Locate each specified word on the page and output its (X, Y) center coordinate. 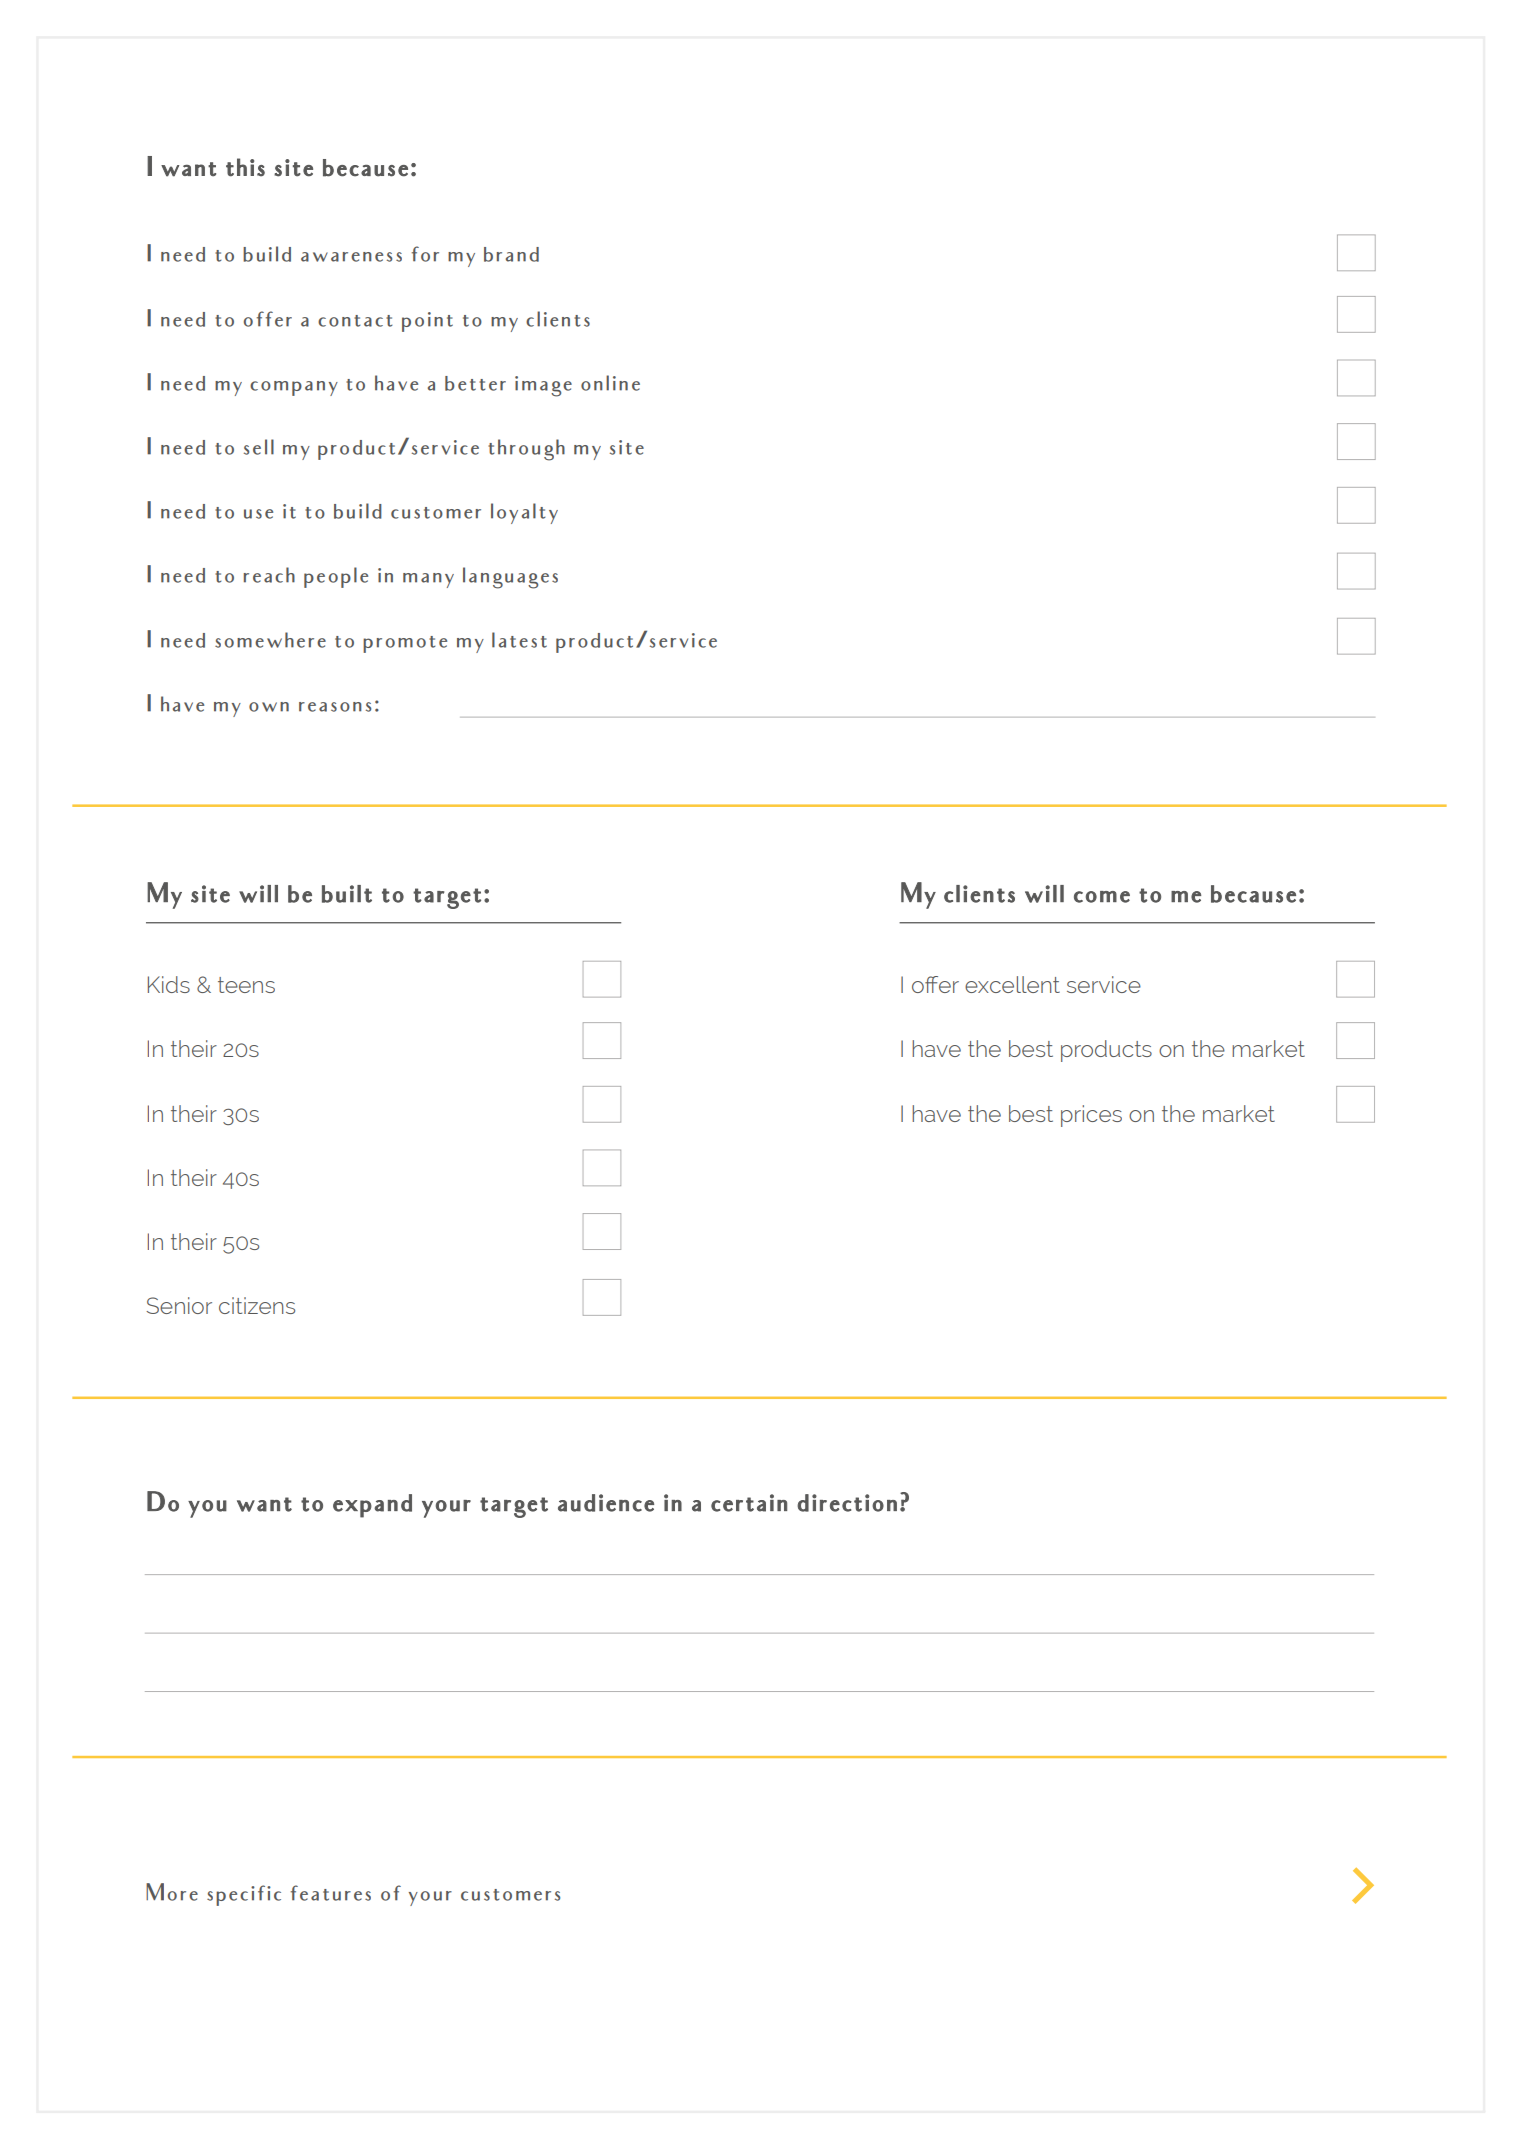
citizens (257, 1305)
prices (1091, 1116)
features (331, 1893)
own (269, 707)
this (245, 167)
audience (606, 1503)
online (610, 383)
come (1102, 897)
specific (244, 1895)
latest (519, 640)
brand (511, 254)
